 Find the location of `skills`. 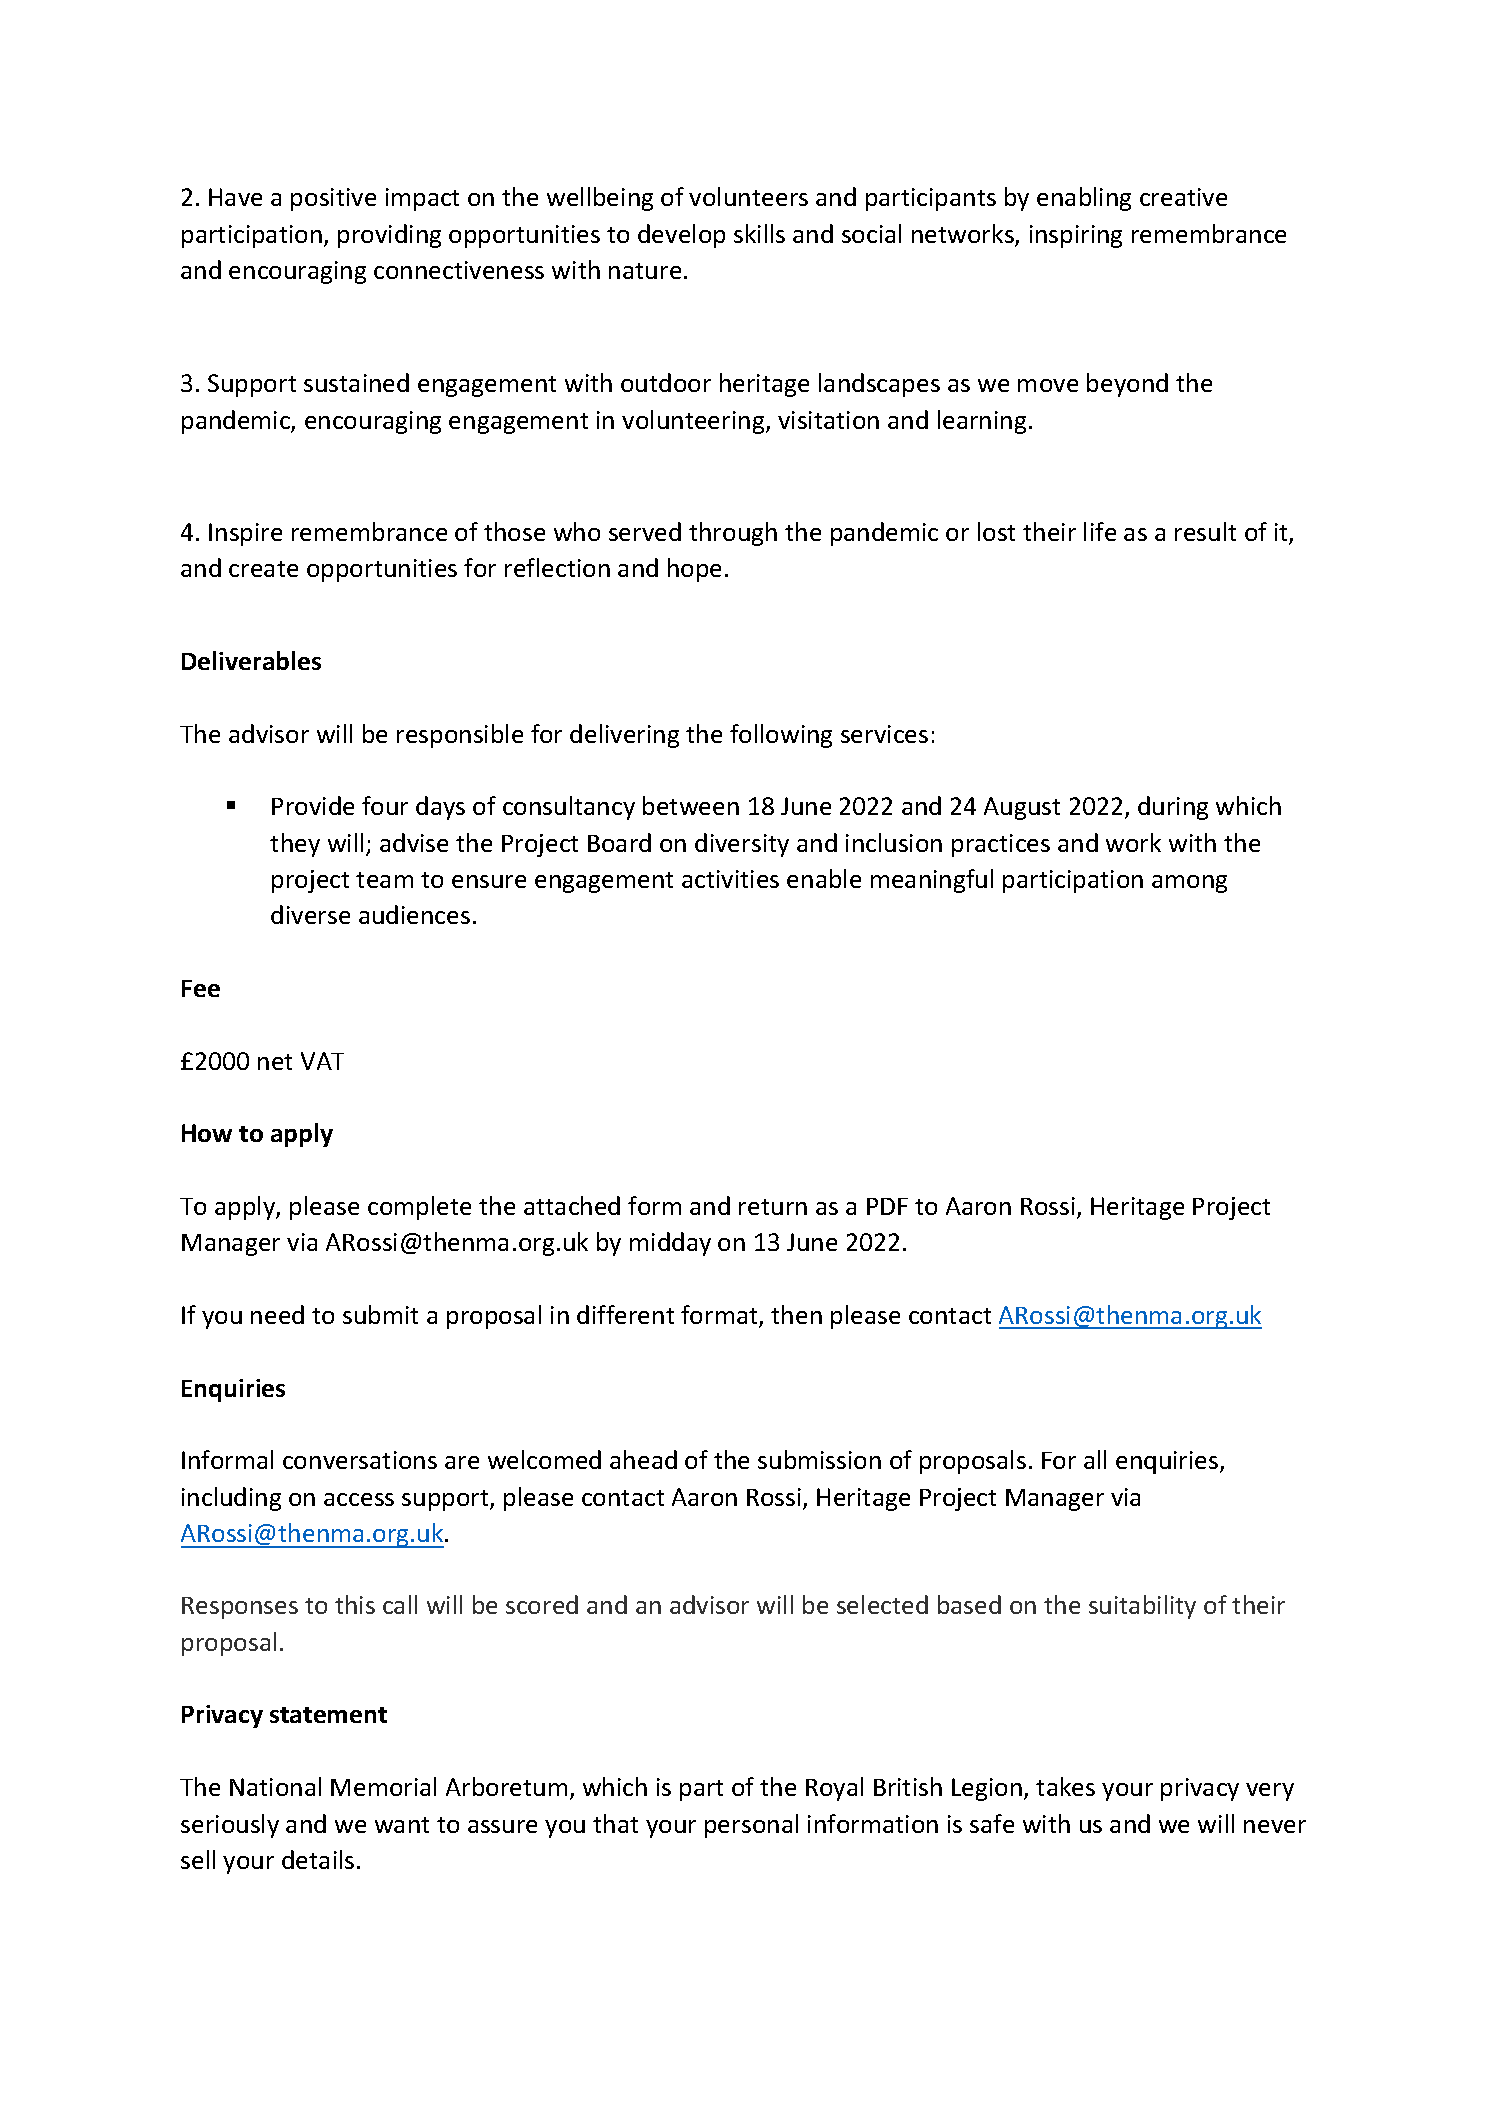

skills is located at coordinates (759, 233).
